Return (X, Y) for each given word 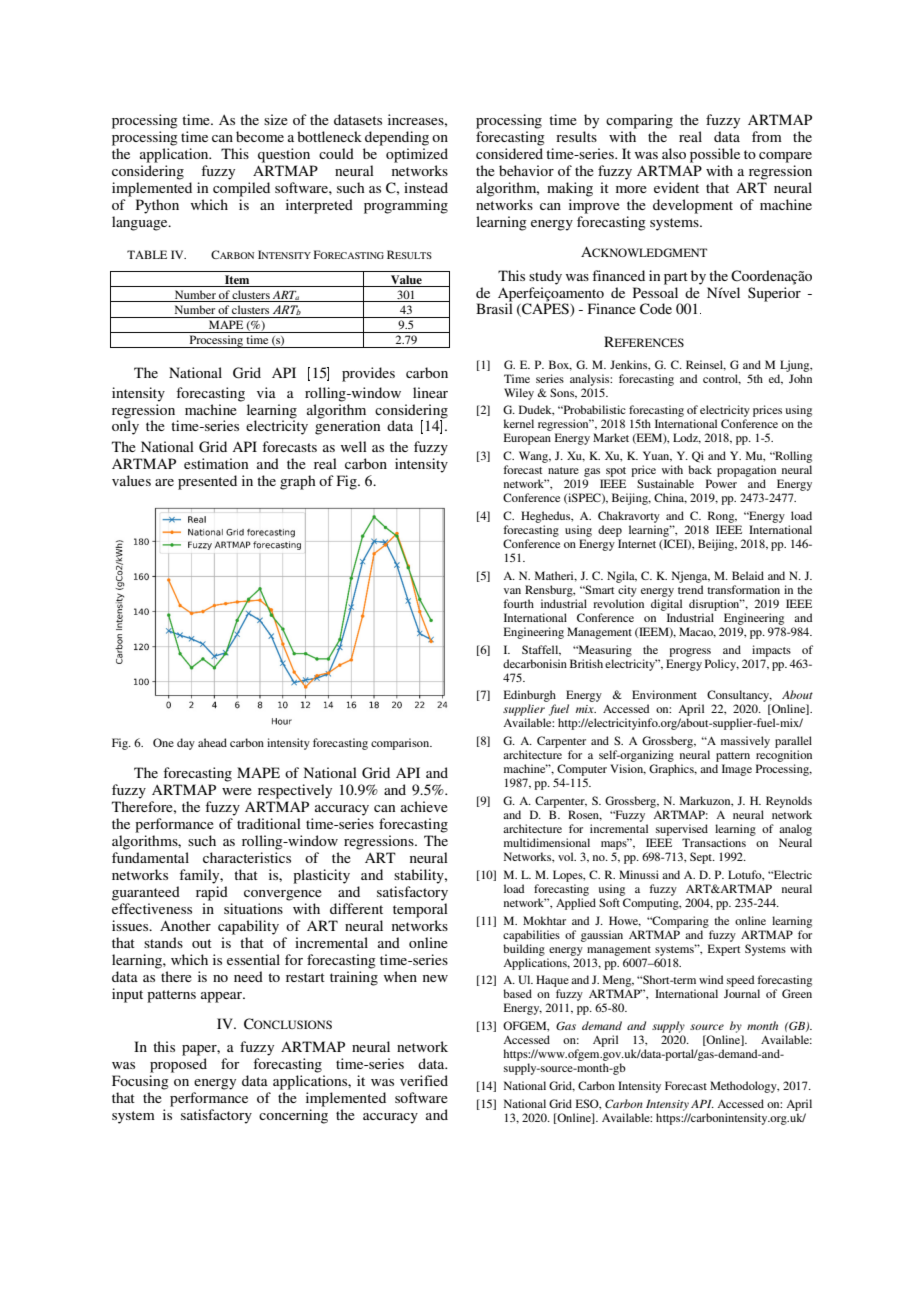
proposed (178, 1065)
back (700, 469)
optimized (417, 155)
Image (737, 770)
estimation (216, 463)
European (527, 439)
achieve (424, 806)
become (260, 136)
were (237, 791)
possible (715, 155)
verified (424, 1080)
